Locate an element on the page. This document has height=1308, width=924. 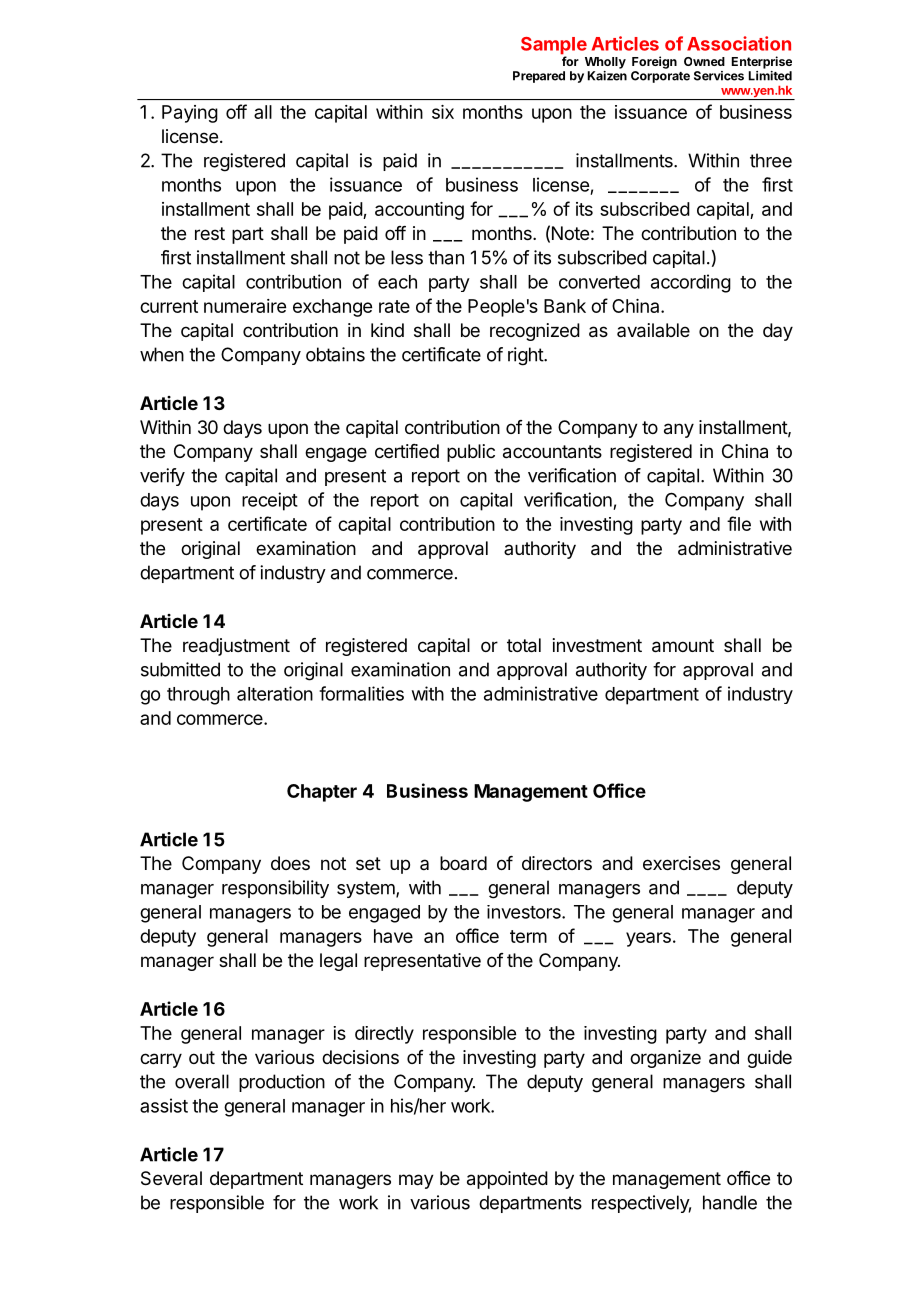
total is located at coordinates (524, 645).
